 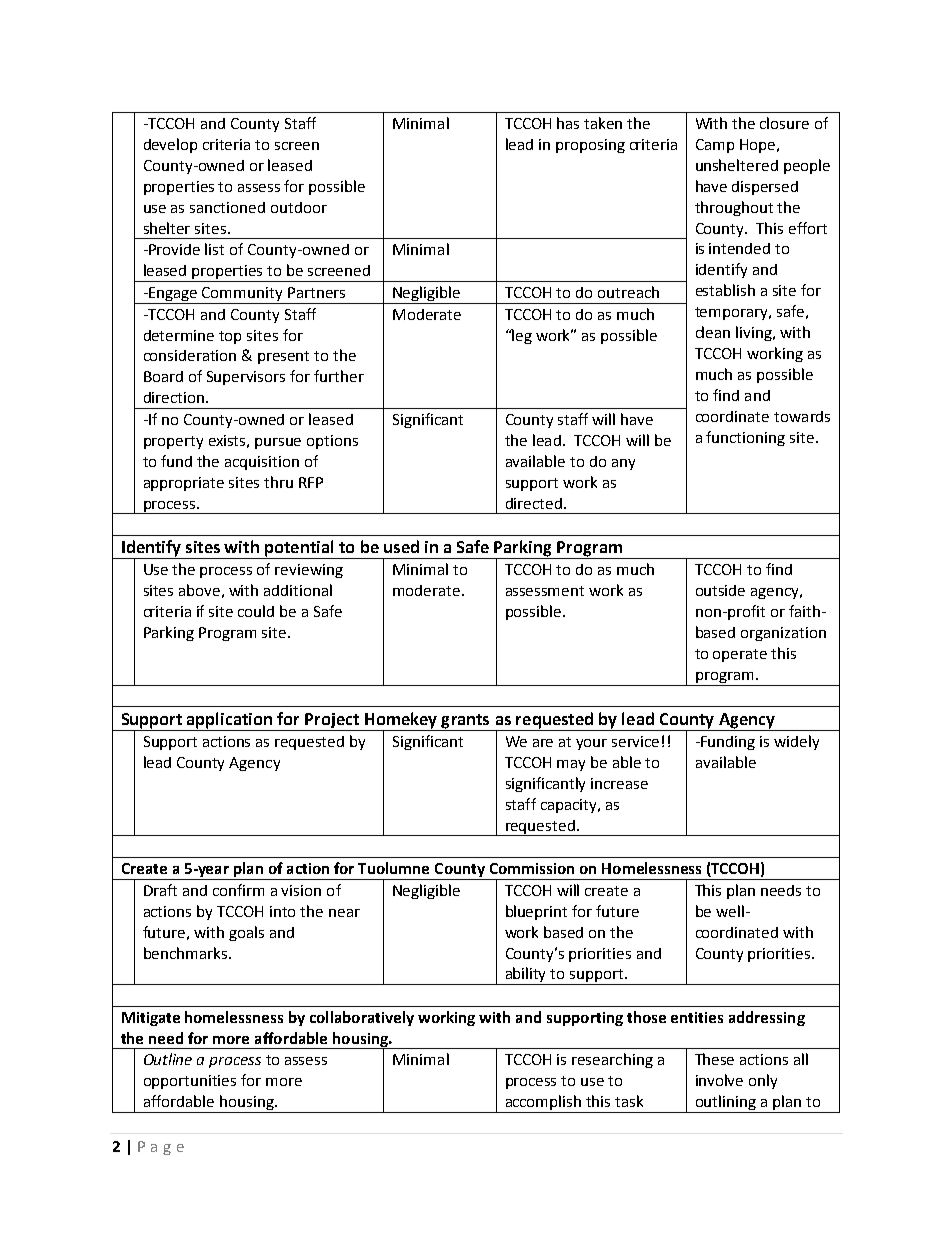 What do you see at coordinates (697, 1017) in the screenshot?
I see `entities` at bounding box center [697, 1017].
